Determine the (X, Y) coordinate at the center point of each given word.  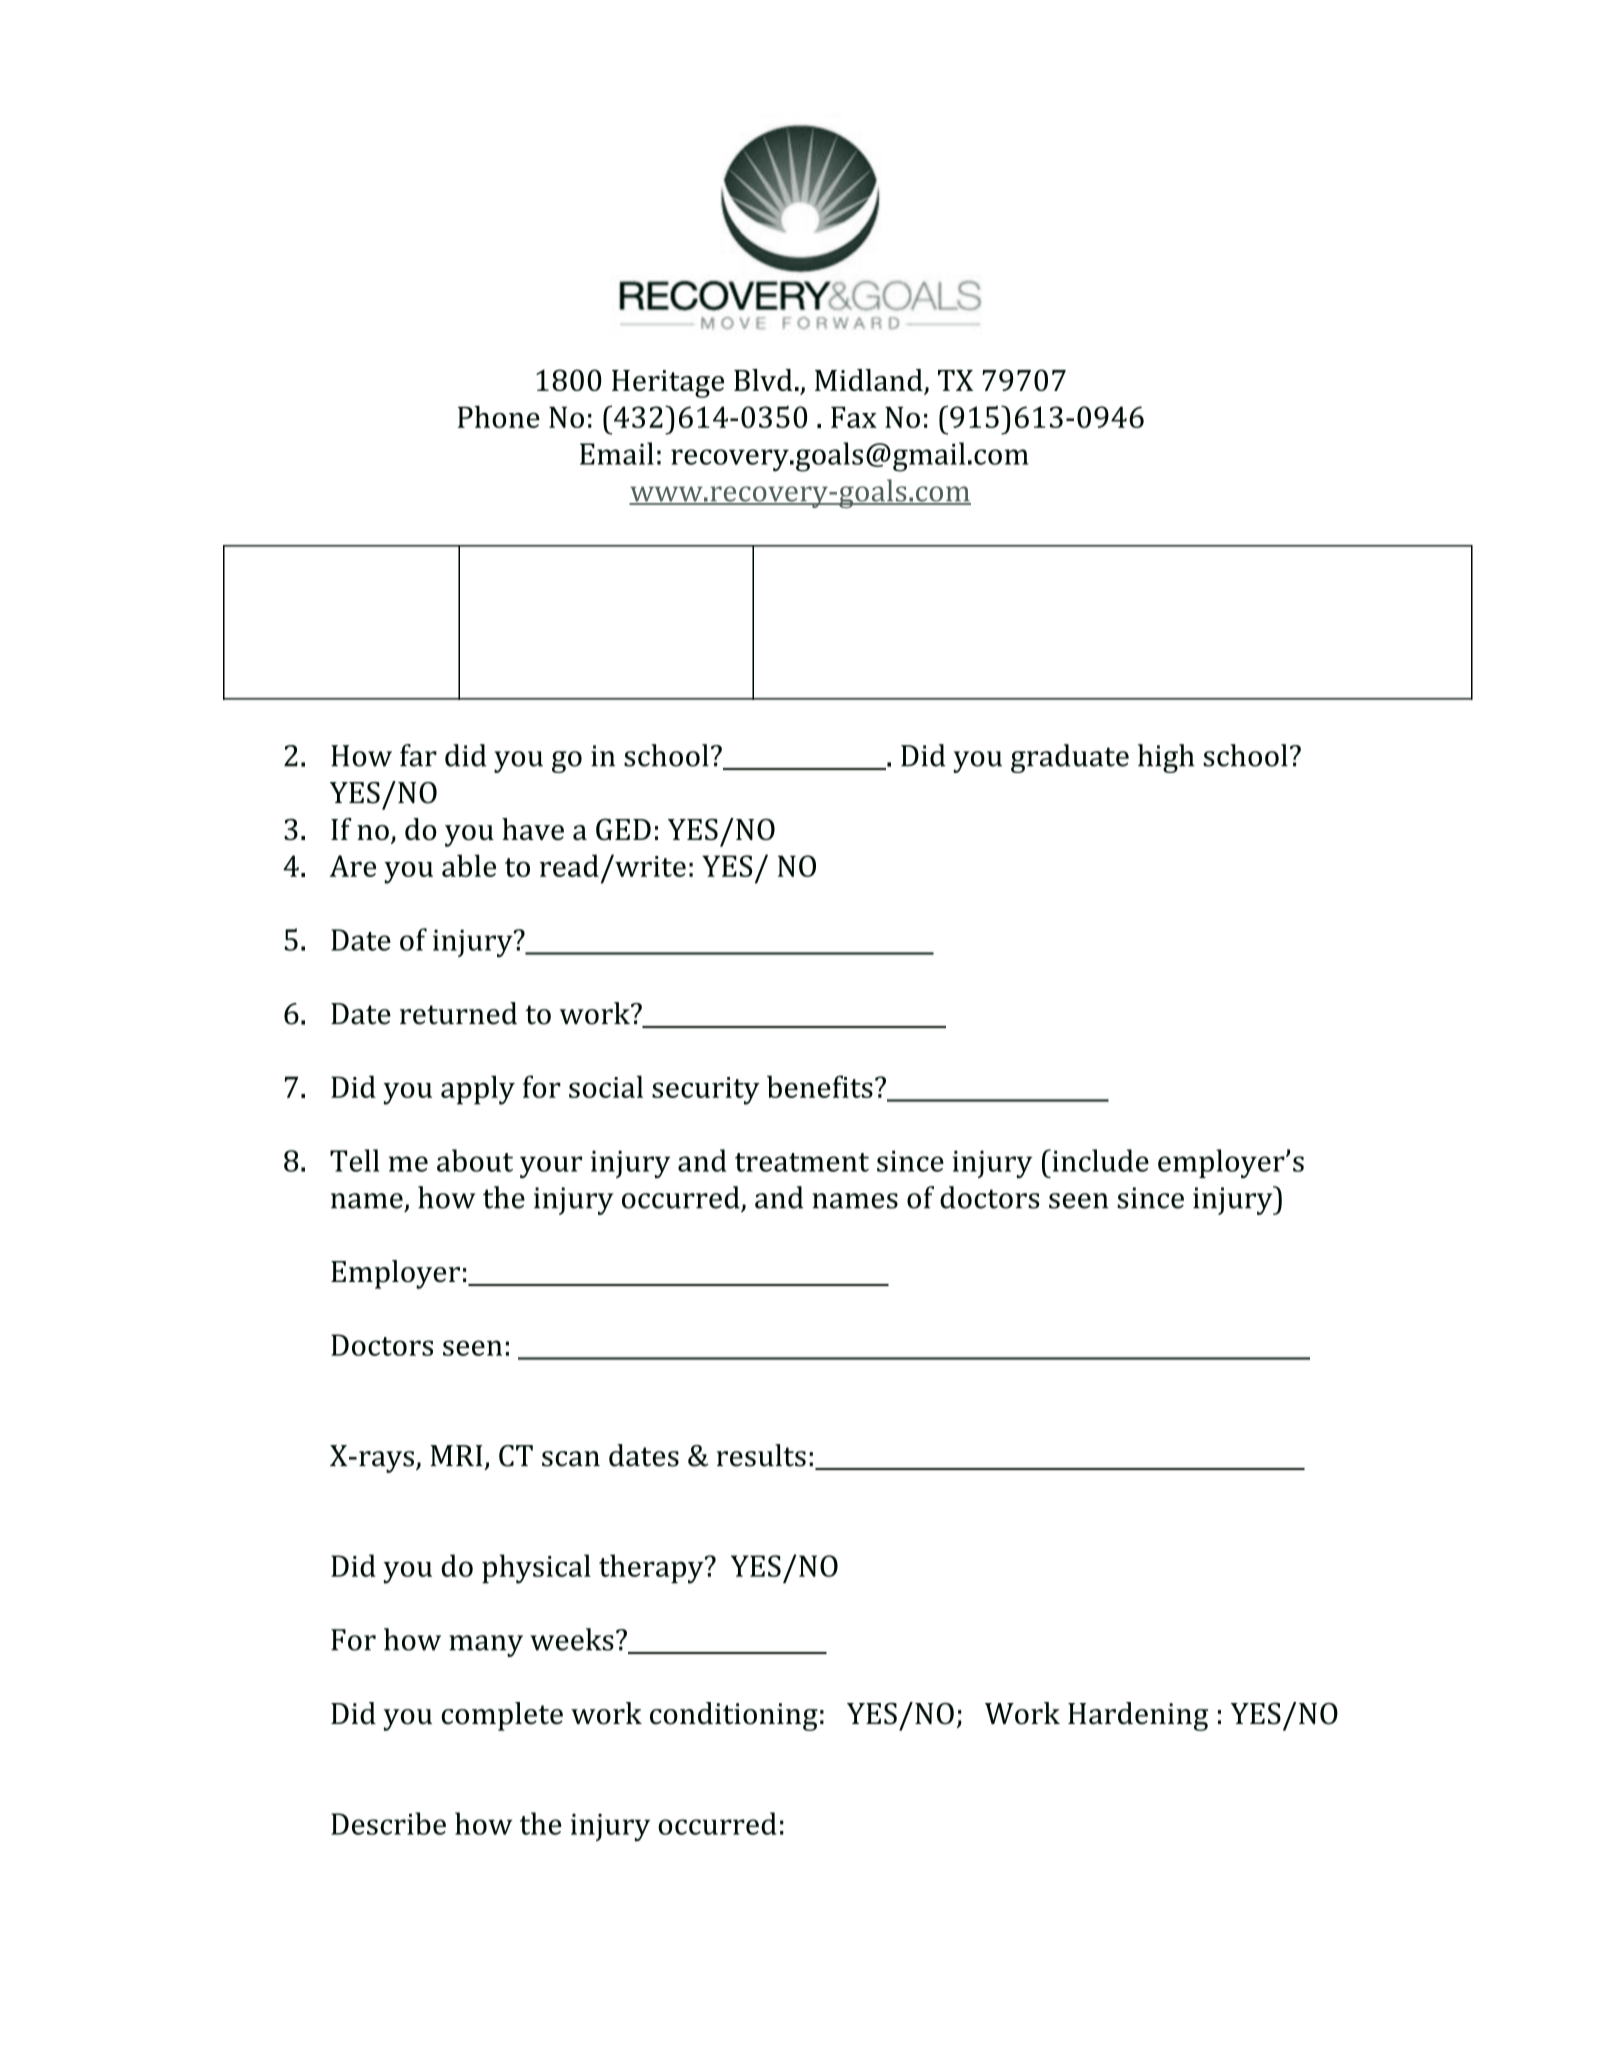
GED (623, 829)
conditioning (734, 1716)
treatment (802, 1162)
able (469, 865)
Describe (388, 1823)
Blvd (763, 380)
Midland (870, 381)
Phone (499, 416)
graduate (1070, 758)
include (1099, 1160)
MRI (456, 1455)
